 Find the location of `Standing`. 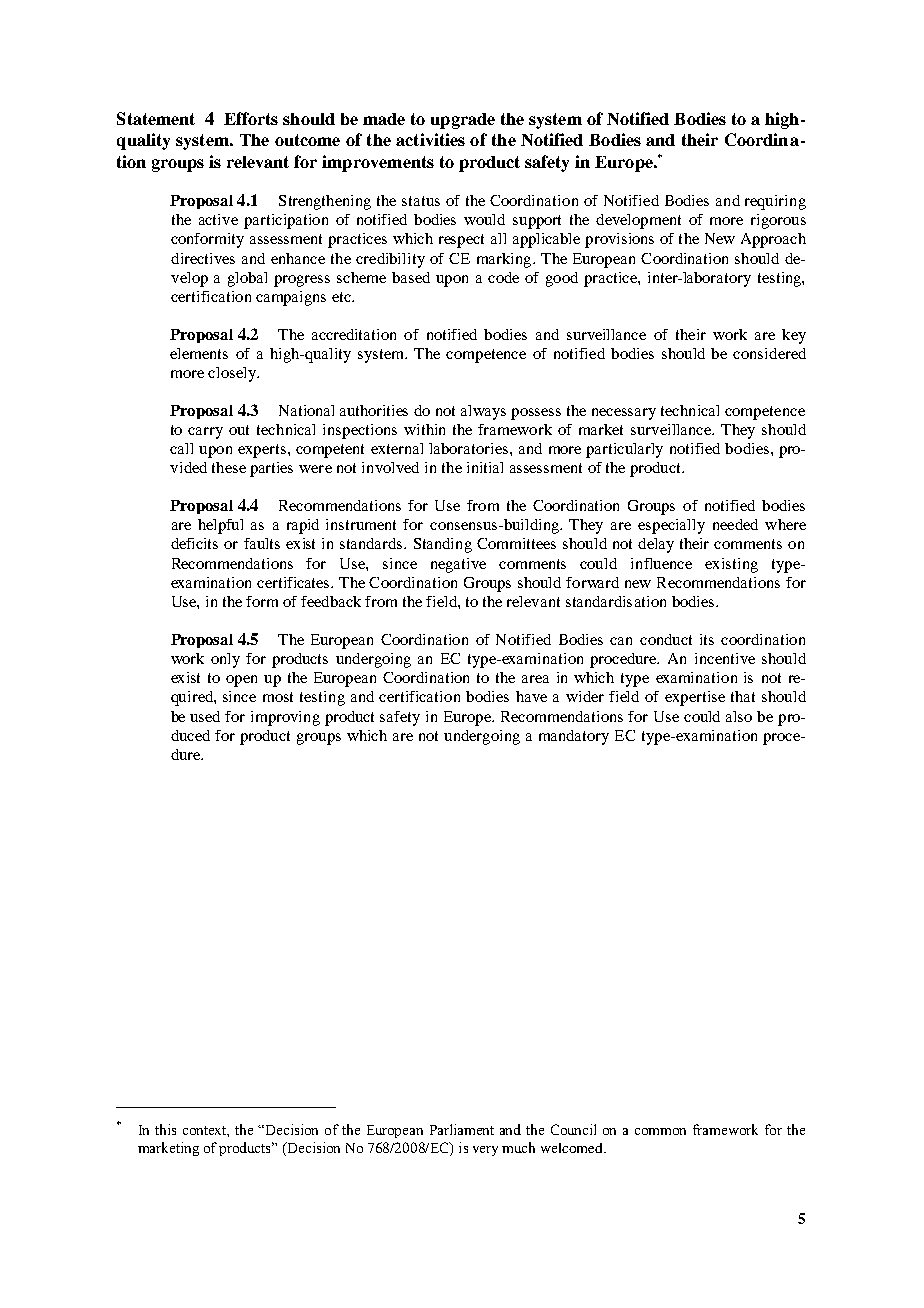

Standing is located at coordinates (443, 545).
